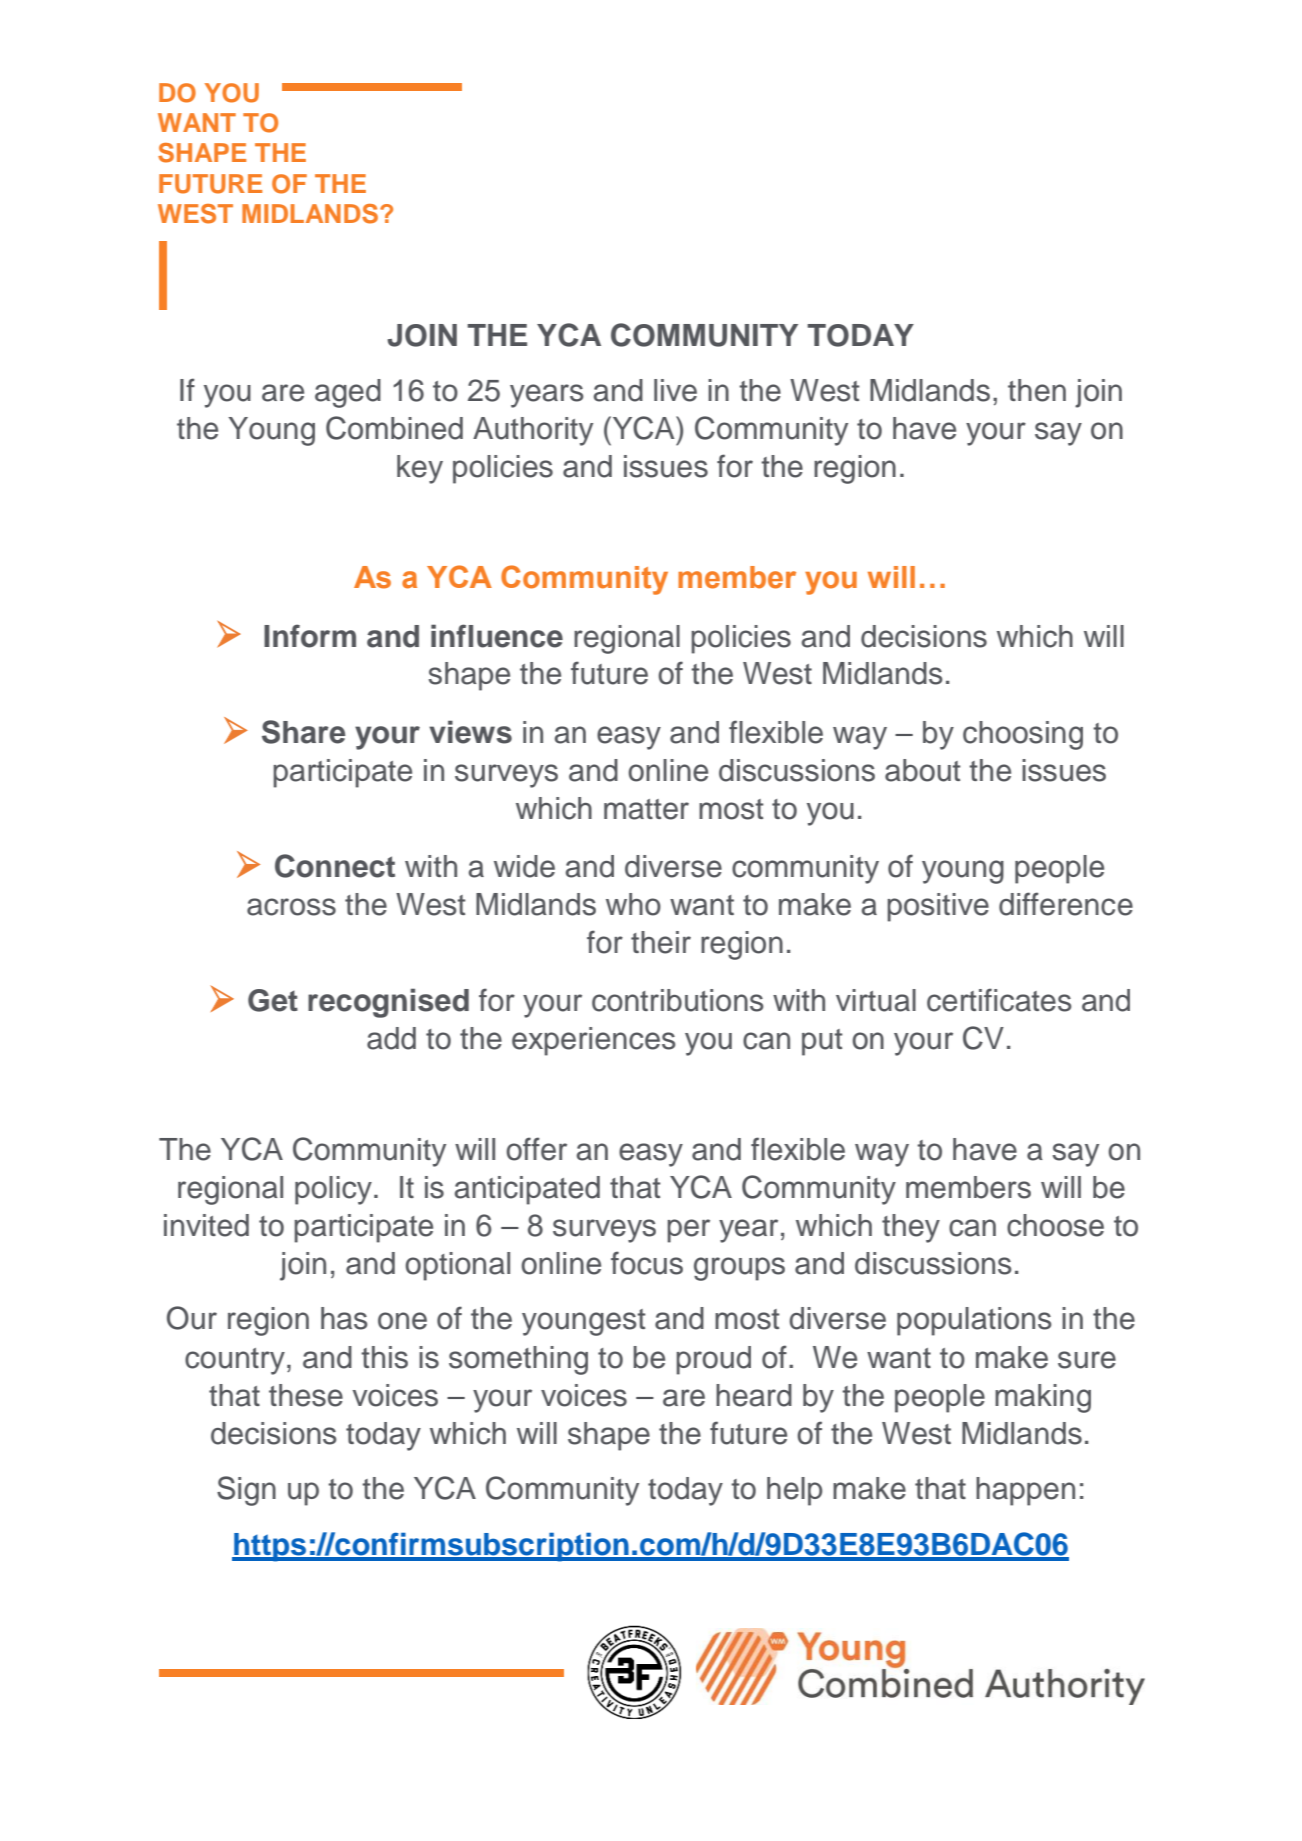  What do you see at coordinates (999, 1000) in the screenshot?
I see `certificates` at bounding box center [999, 1000].
